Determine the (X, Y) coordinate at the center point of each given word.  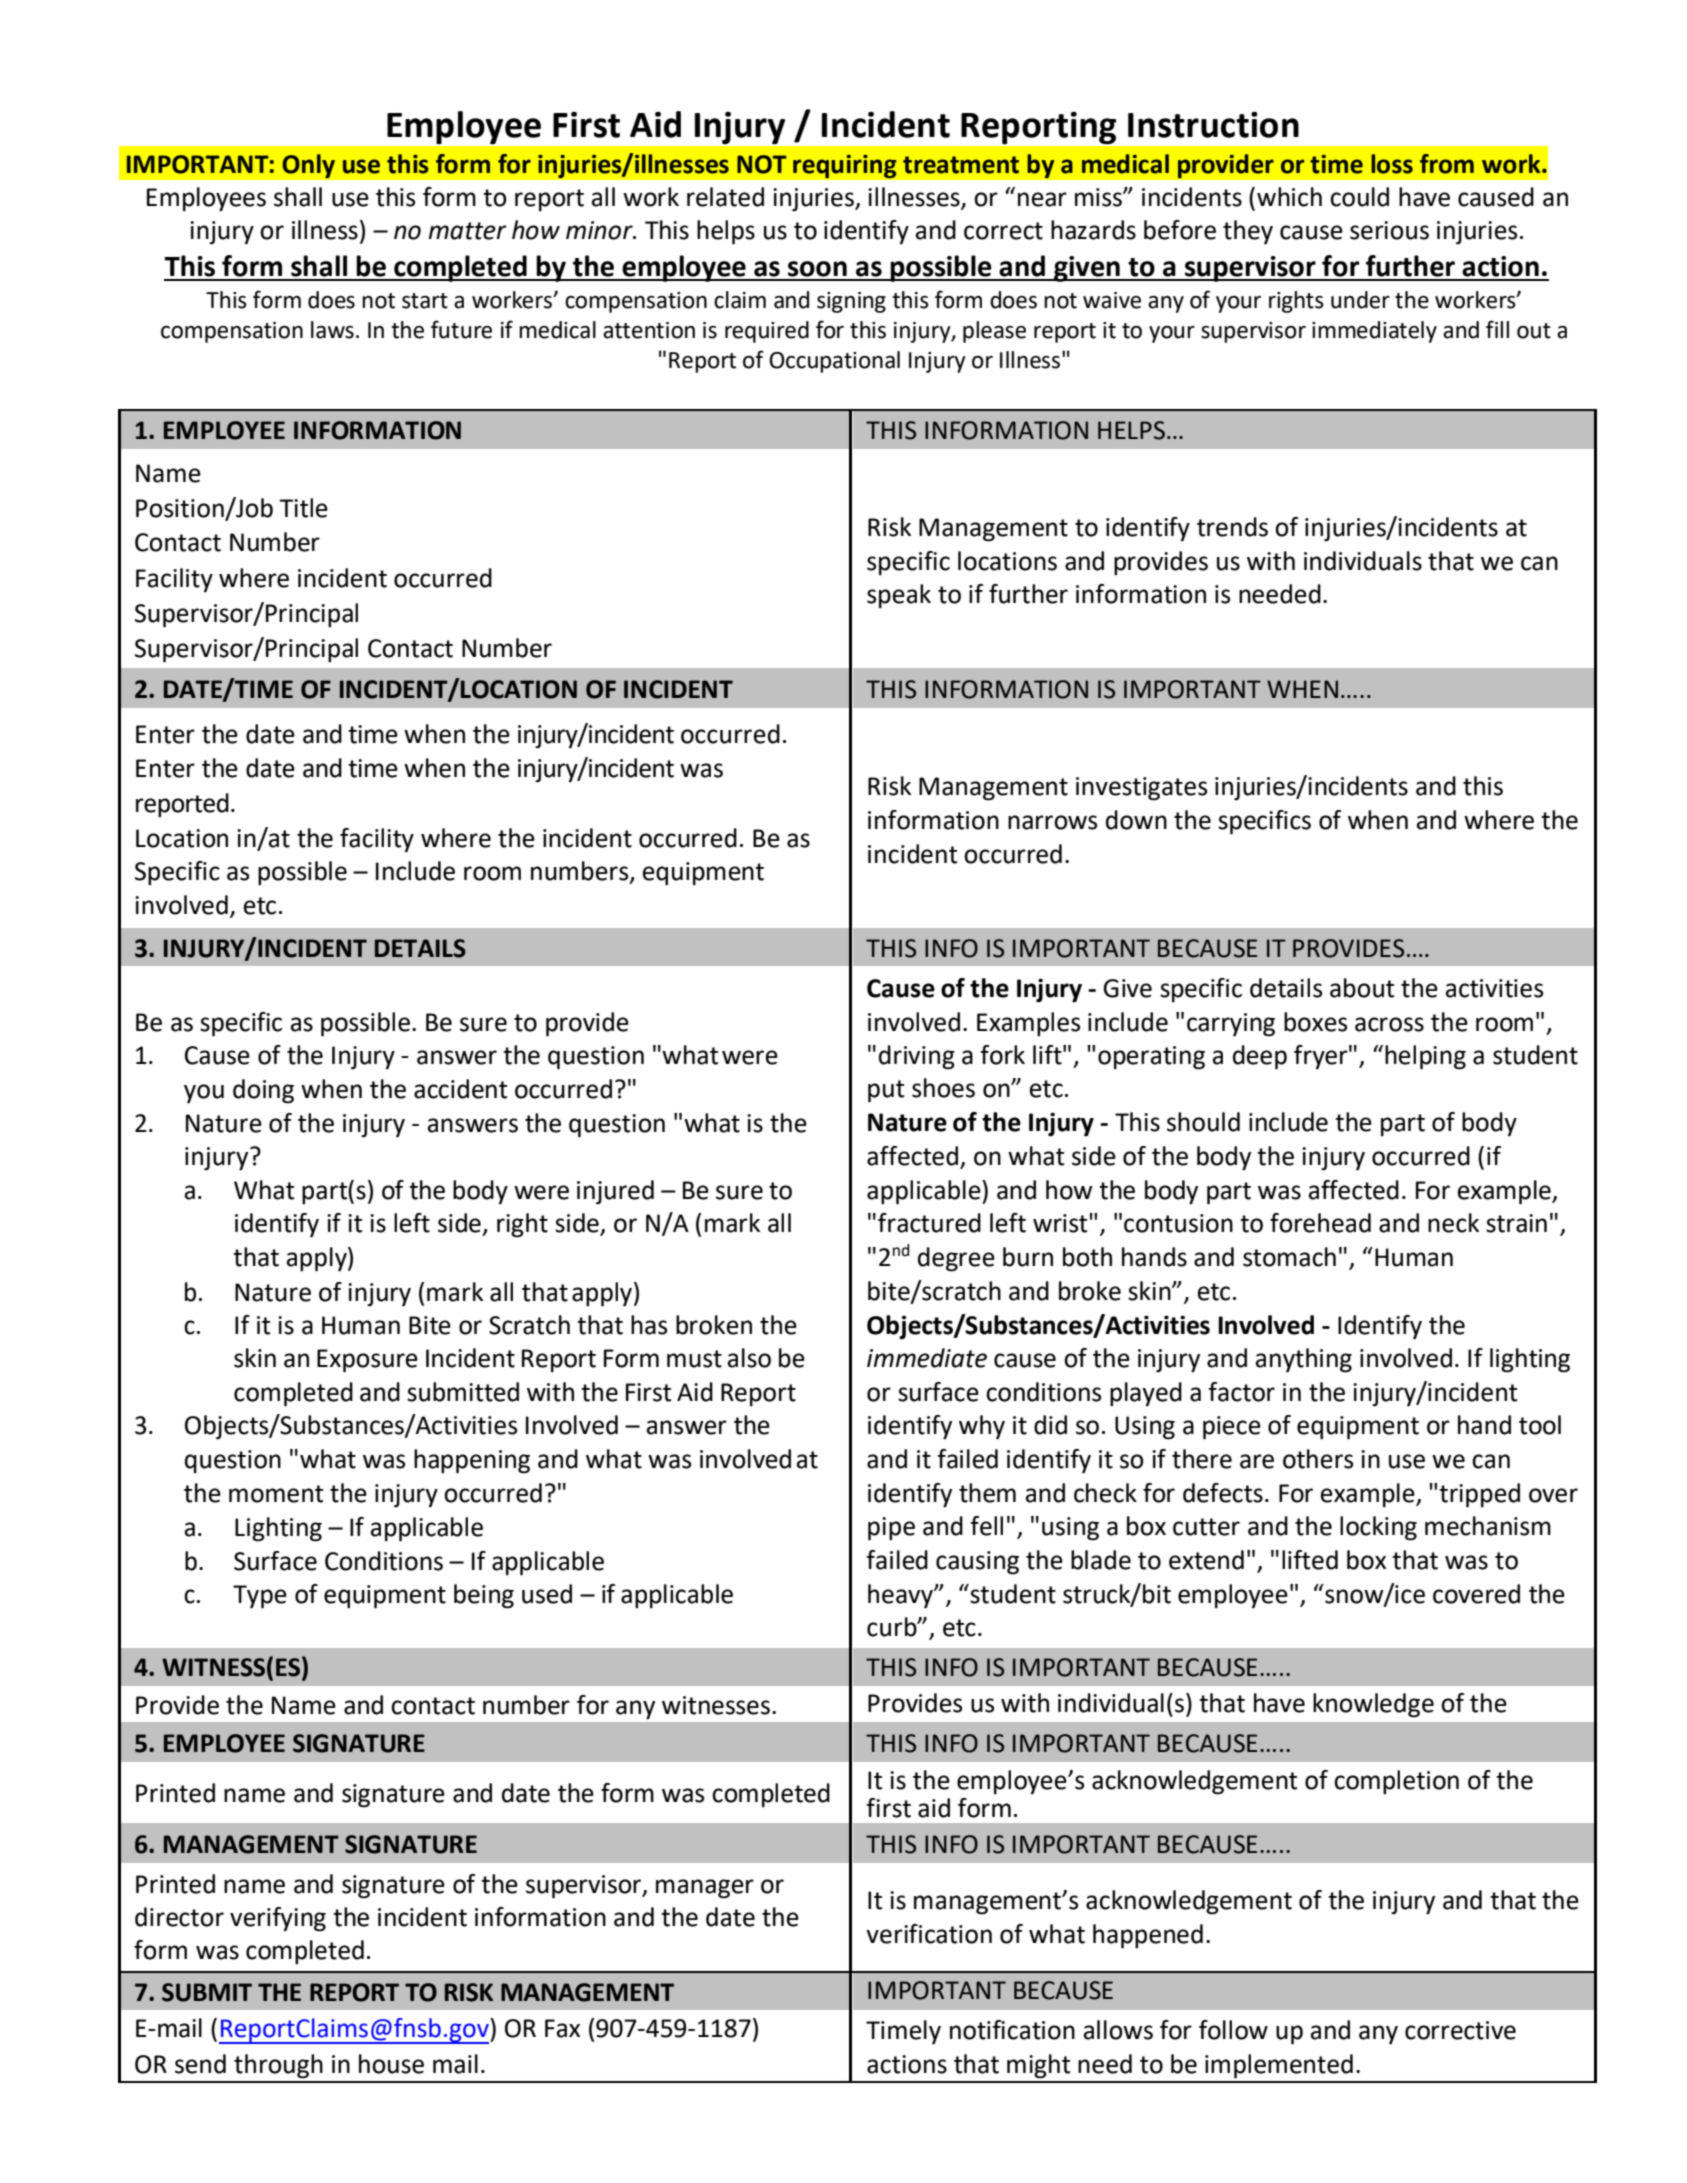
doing (263, 1091)
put (886, 1091)
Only (309, 166)
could (1359, 197)
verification (929, 1934)
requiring (845, 166)
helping (1425, 1057)
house (391, 2064)
